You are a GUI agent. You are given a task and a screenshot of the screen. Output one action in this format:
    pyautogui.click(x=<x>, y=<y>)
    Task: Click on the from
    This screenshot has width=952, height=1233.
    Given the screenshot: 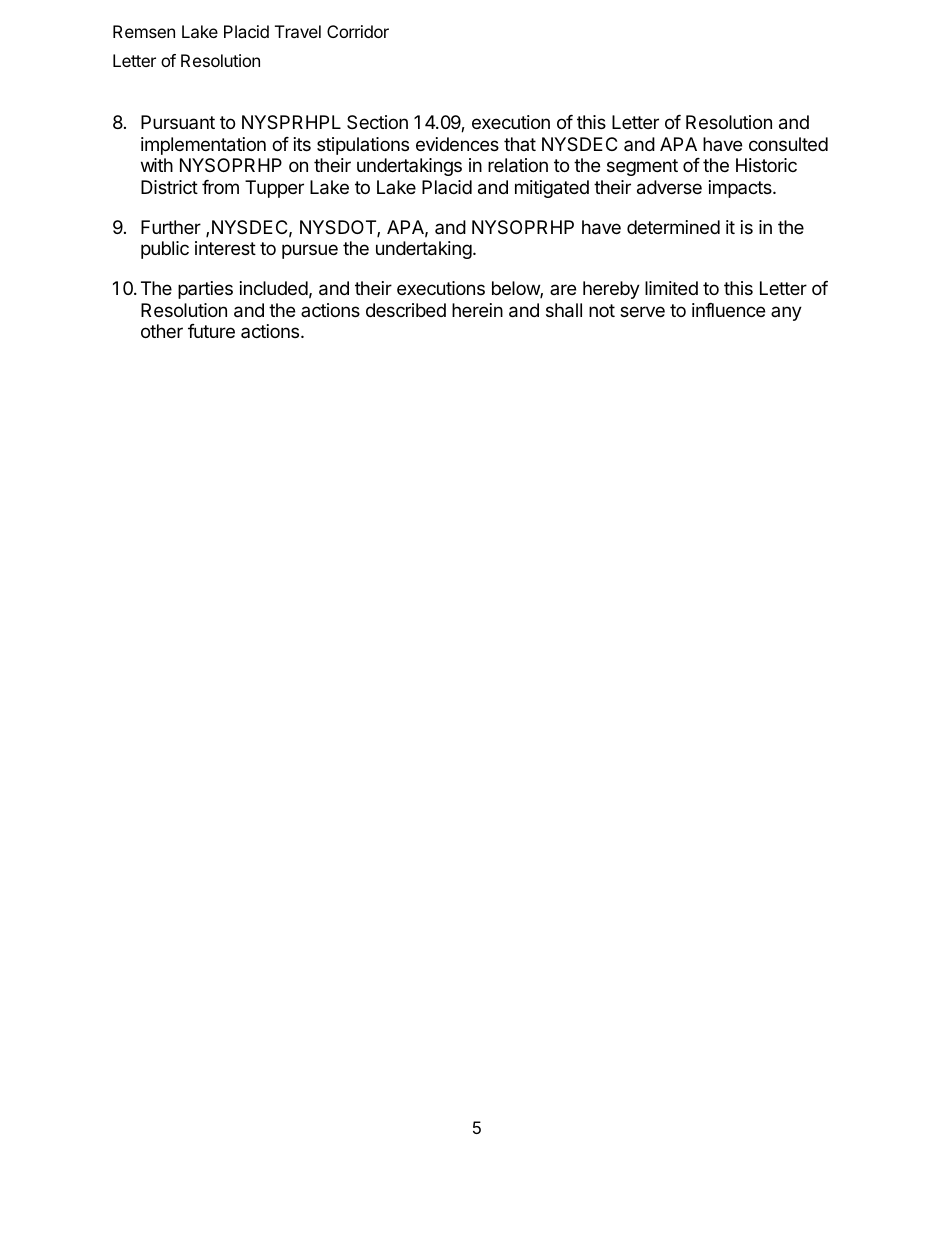 What is the action you would take?
    pyautogui.click(x=220, y=187)
